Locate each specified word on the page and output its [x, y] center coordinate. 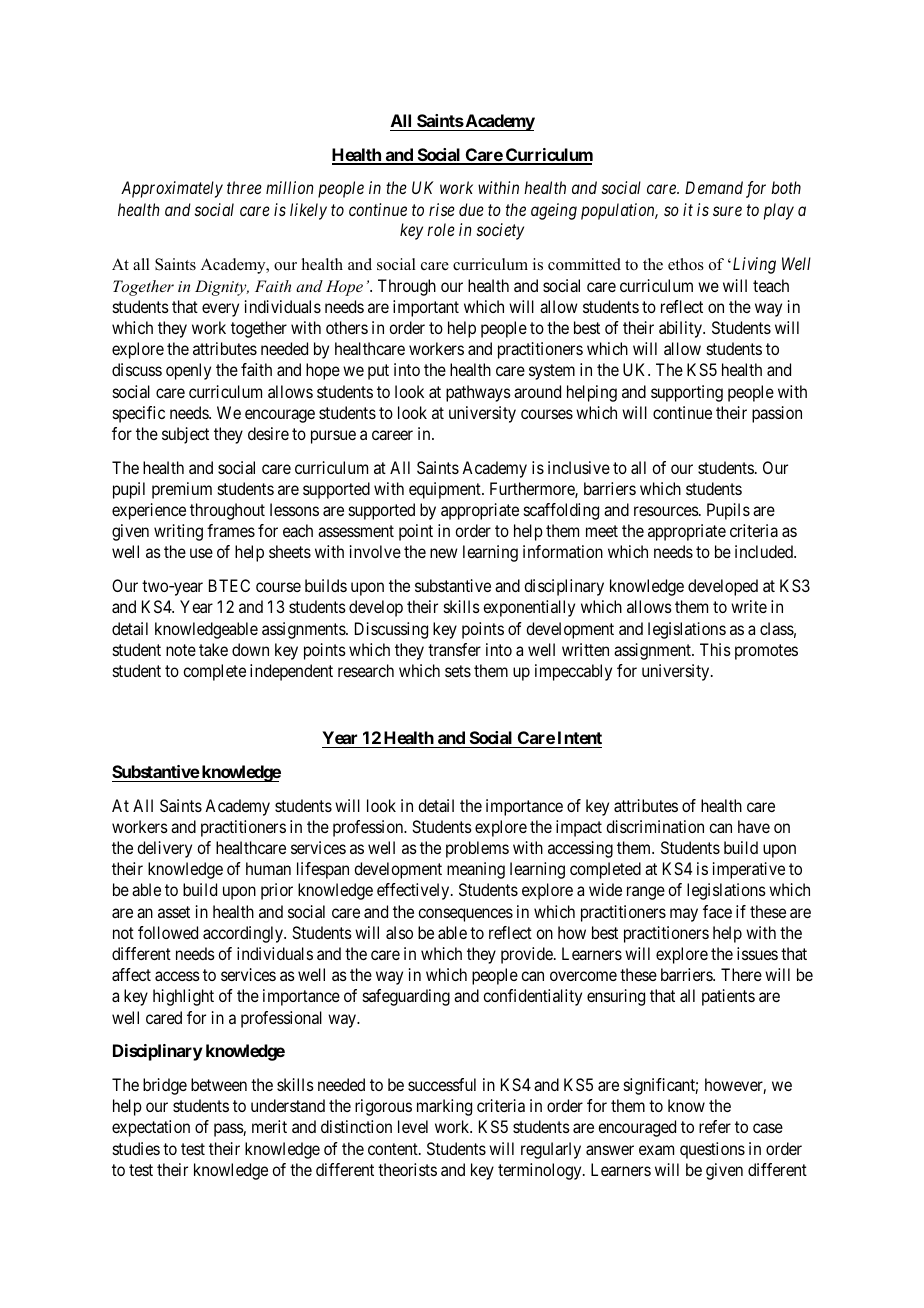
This [715, 649]
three [244, 187]
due [471, 209]
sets [458, 671]
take [213, 649]
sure [727, 211]
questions [712, 1150]
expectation [151, 1128]
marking [444, 1107]
